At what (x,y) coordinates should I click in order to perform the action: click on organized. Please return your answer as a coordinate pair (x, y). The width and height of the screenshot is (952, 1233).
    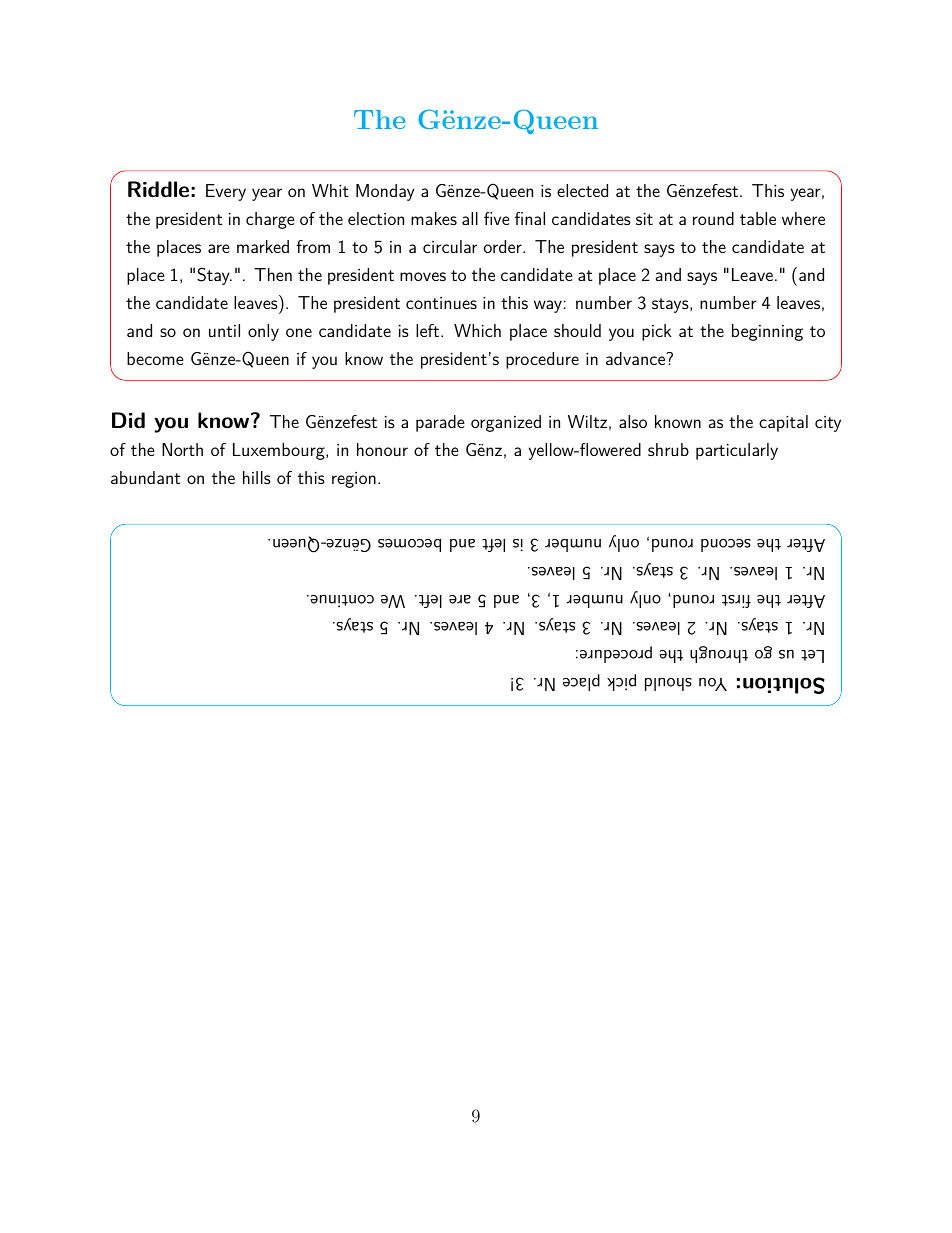
    Looking at the image, I should click on (506, 423).
